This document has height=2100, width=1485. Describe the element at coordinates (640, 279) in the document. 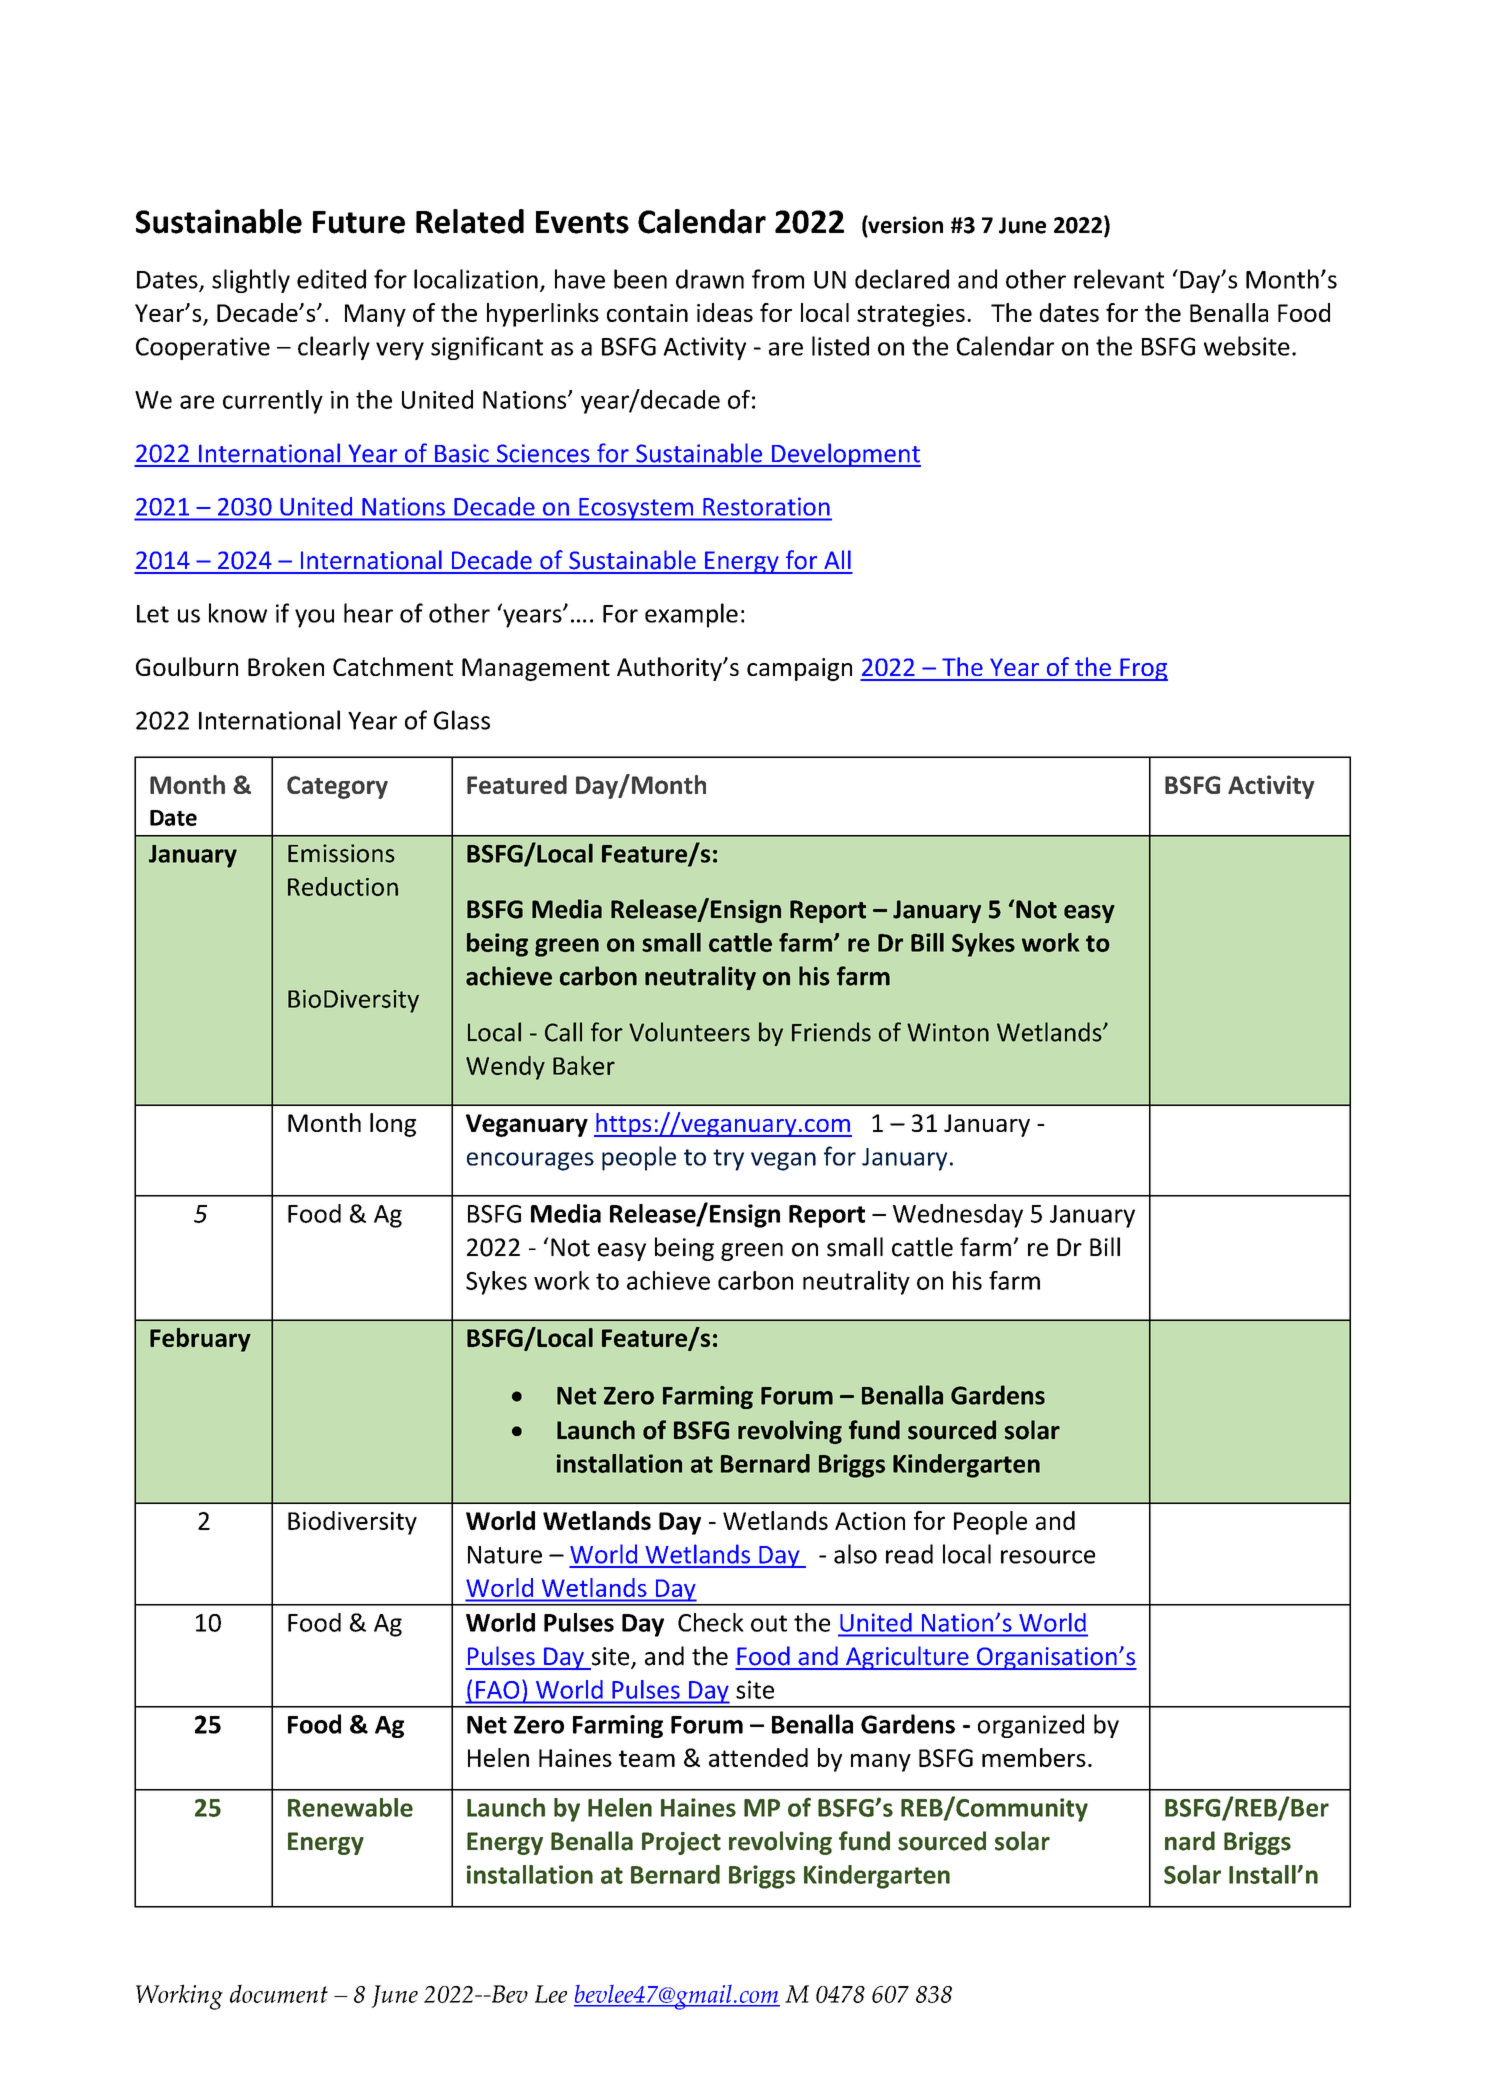

I see `been` at that location.
